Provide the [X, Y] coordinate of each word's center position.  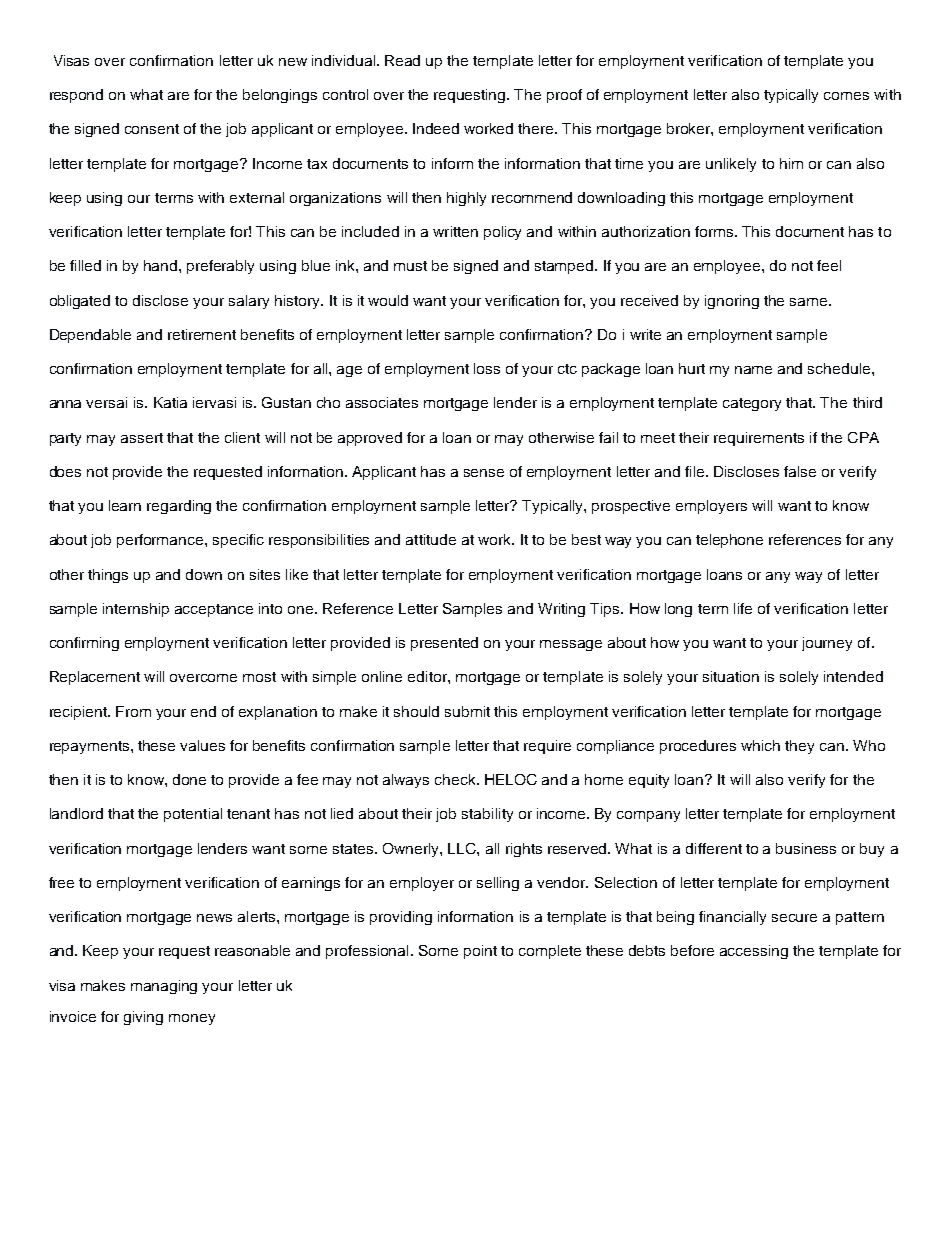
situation [731, 676]
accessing [754, 952]
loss [487, 368]
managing [164, 987]
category [752, 404]
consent [152, 129]
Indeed [436, 128]
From [133, 711]
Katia [170, 402]
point [480, 952]
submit [467, 711]
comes [846, 96]
